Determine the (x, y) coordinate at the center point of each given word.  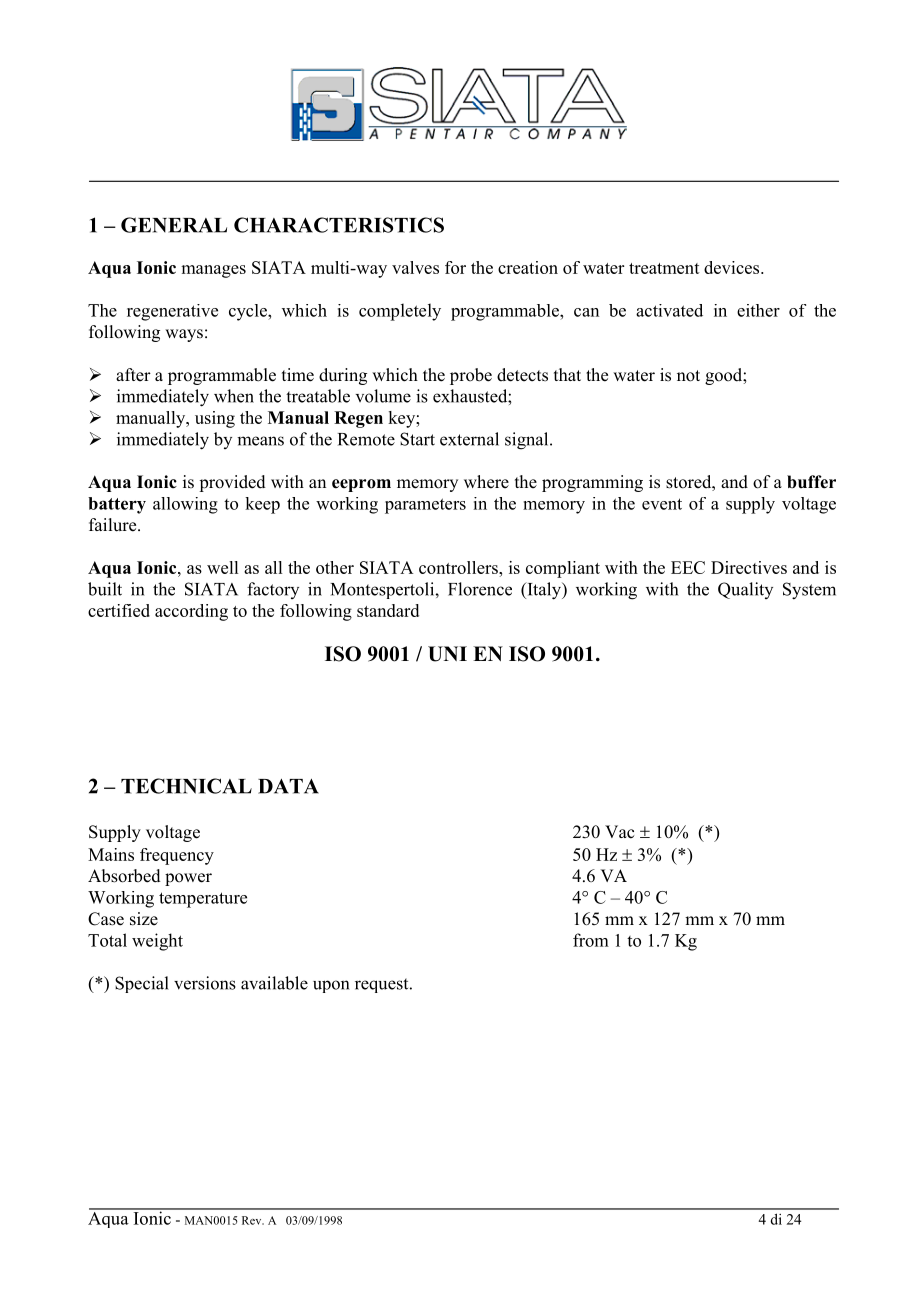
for (455, 267)
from (591, 940)
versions (205, 983)
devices (733, 267)
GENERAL (174, 225)
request (383, 985)
